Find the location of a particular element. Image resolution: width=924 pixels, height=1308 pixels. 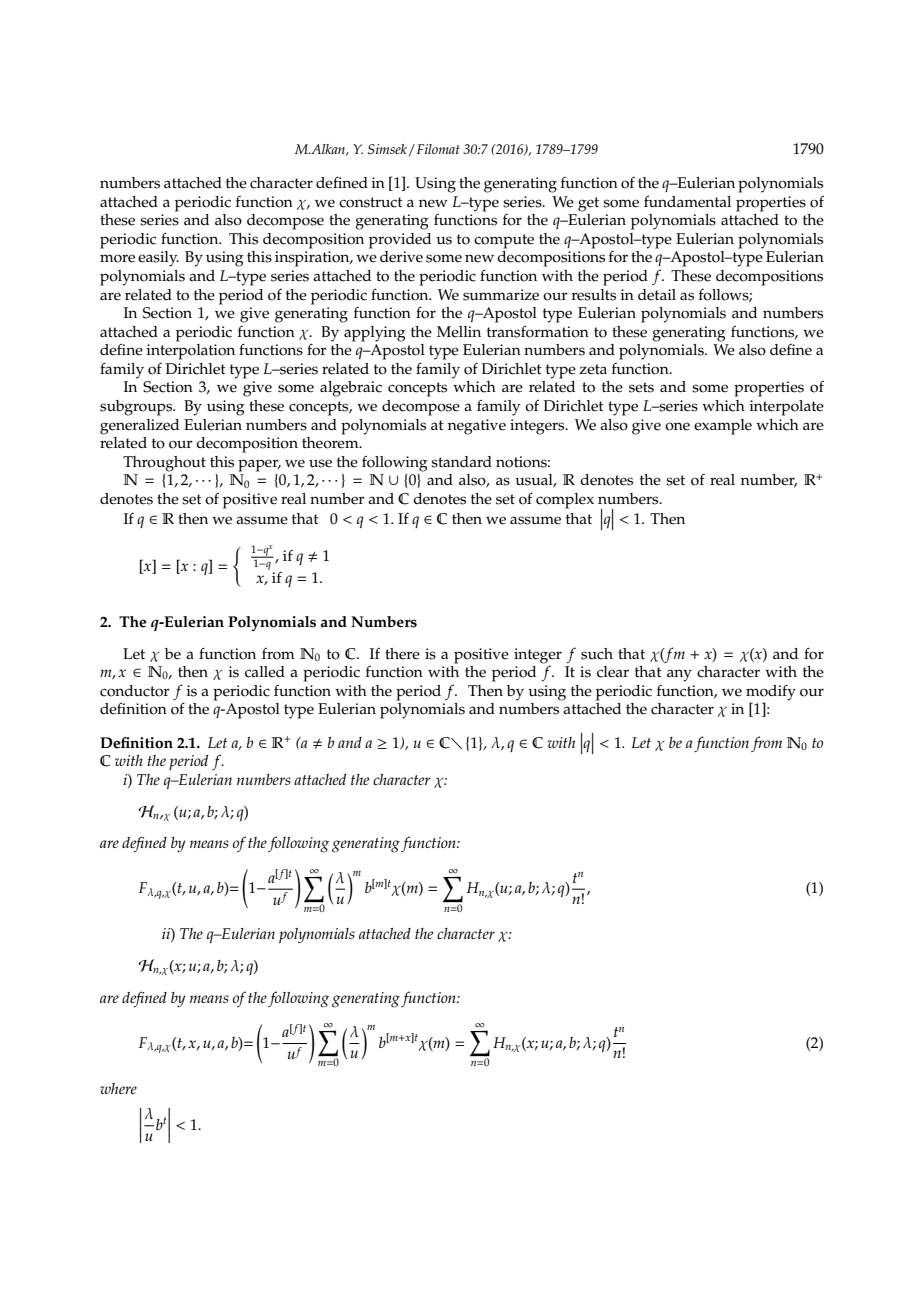

negative is located at coordinates (477, 427).
